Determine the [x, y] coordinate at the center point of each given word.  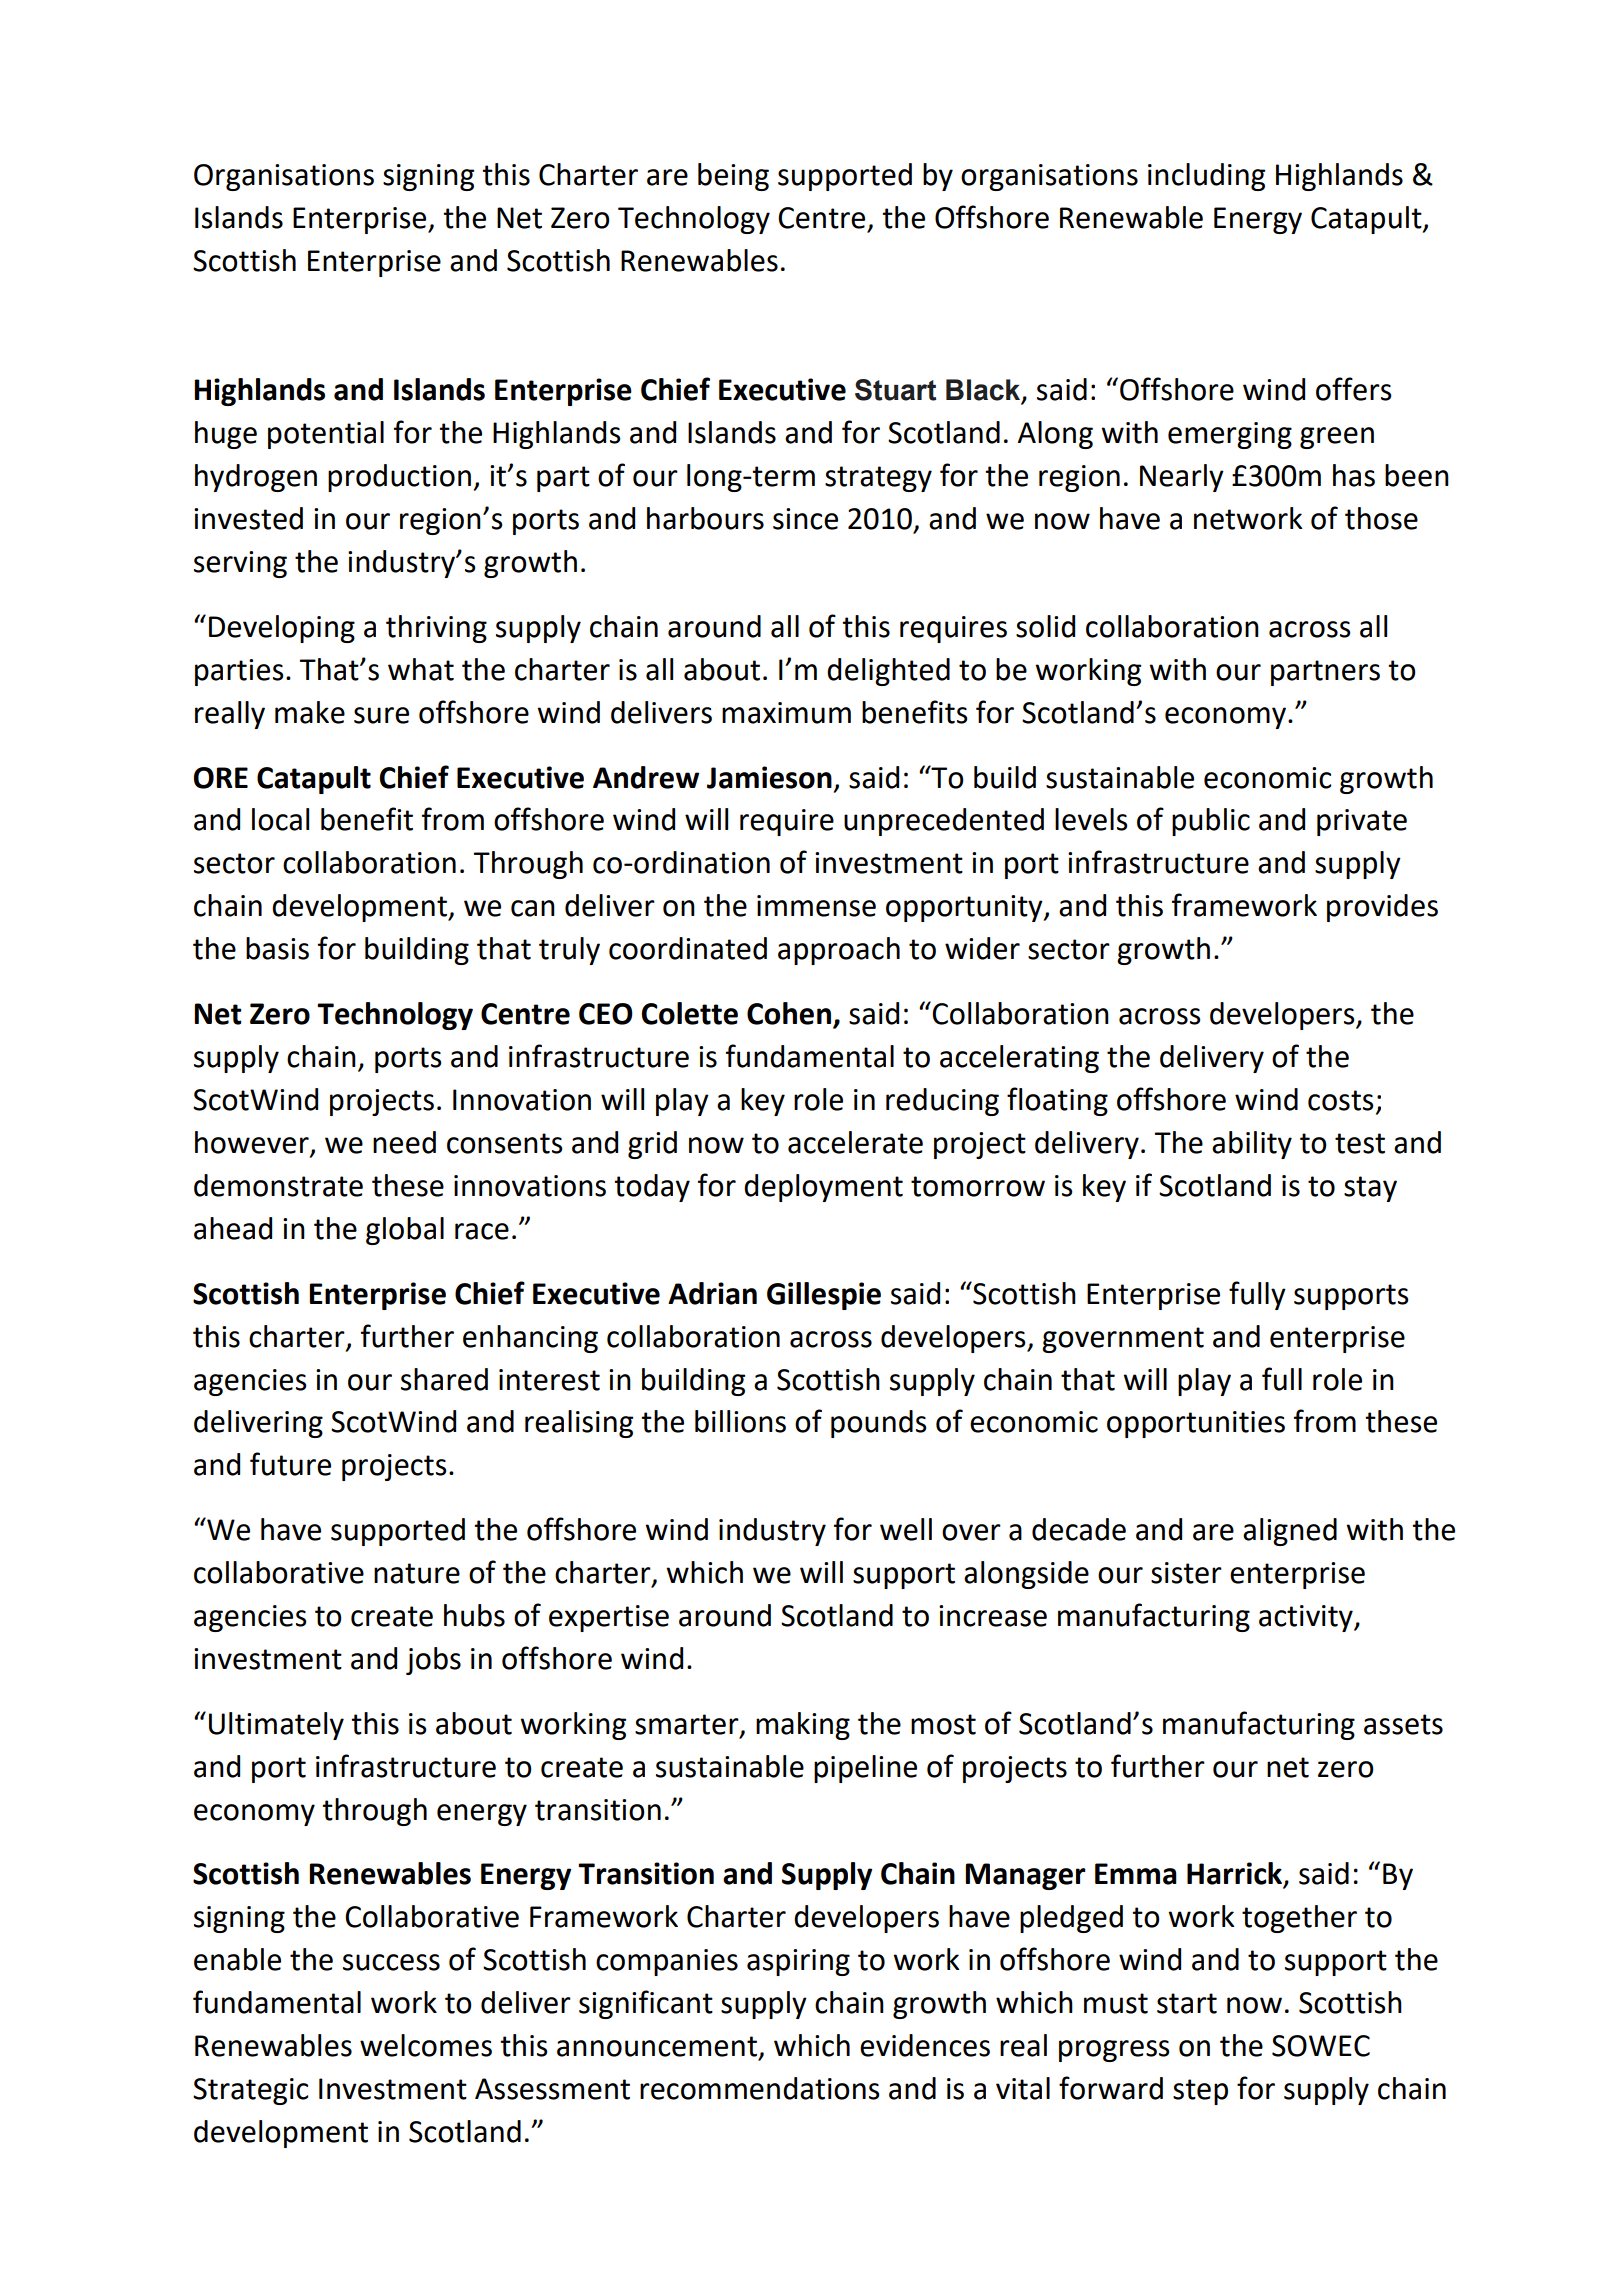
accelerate [855, 1142]
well [906, 1529]
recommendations [760, 2088]
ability [1252, 1145]
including [1206, 177]
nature [417, 1573]
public [1211, 822]
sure [381, 715]
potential [326, 435]
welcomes [426, 2045]
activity [1307, 1618]
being [733, 177]
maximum [786, 713]
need [404, 1142]
